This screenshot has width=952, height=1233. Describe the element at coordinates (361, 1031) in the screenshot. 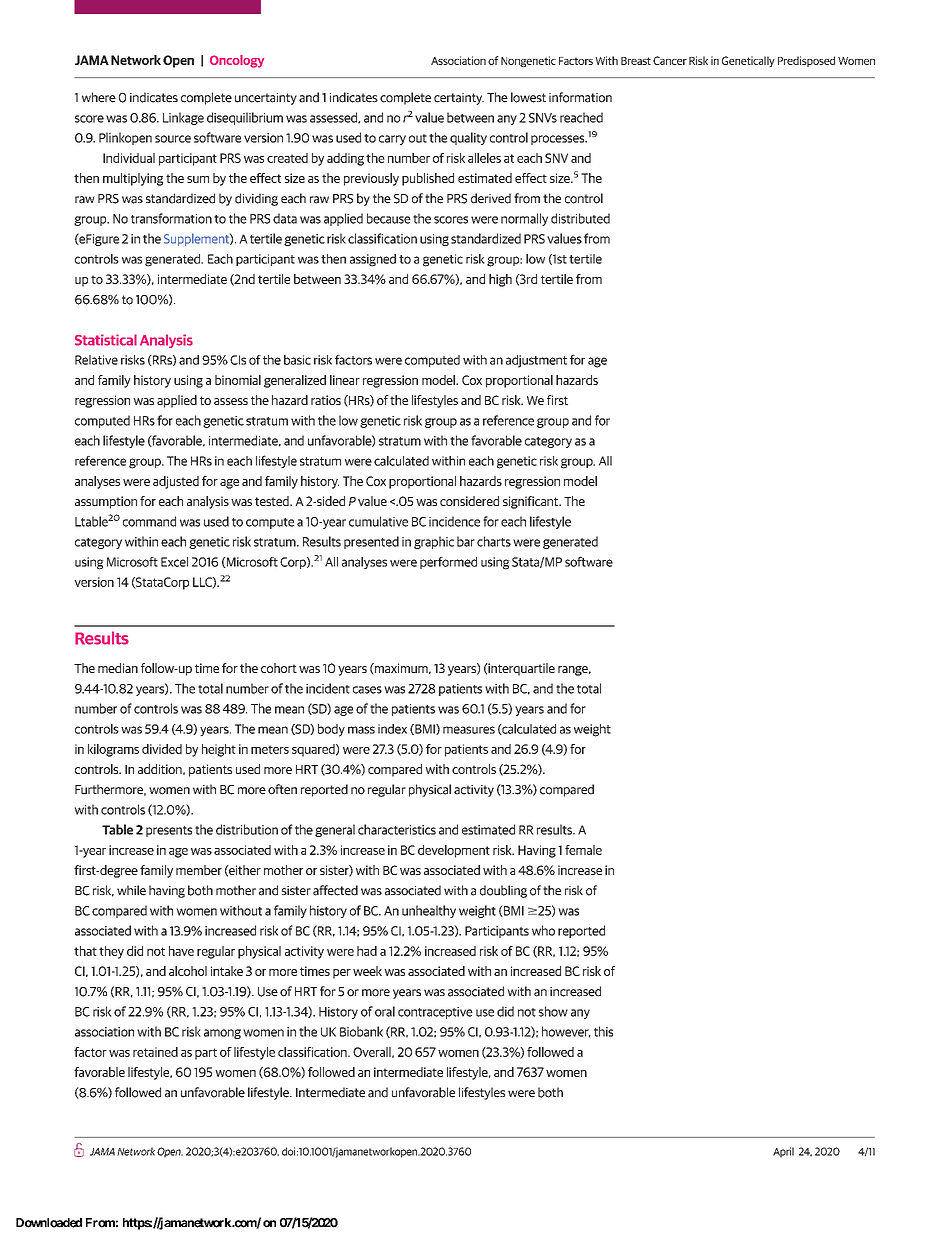

I see `Biobank` at that location.
